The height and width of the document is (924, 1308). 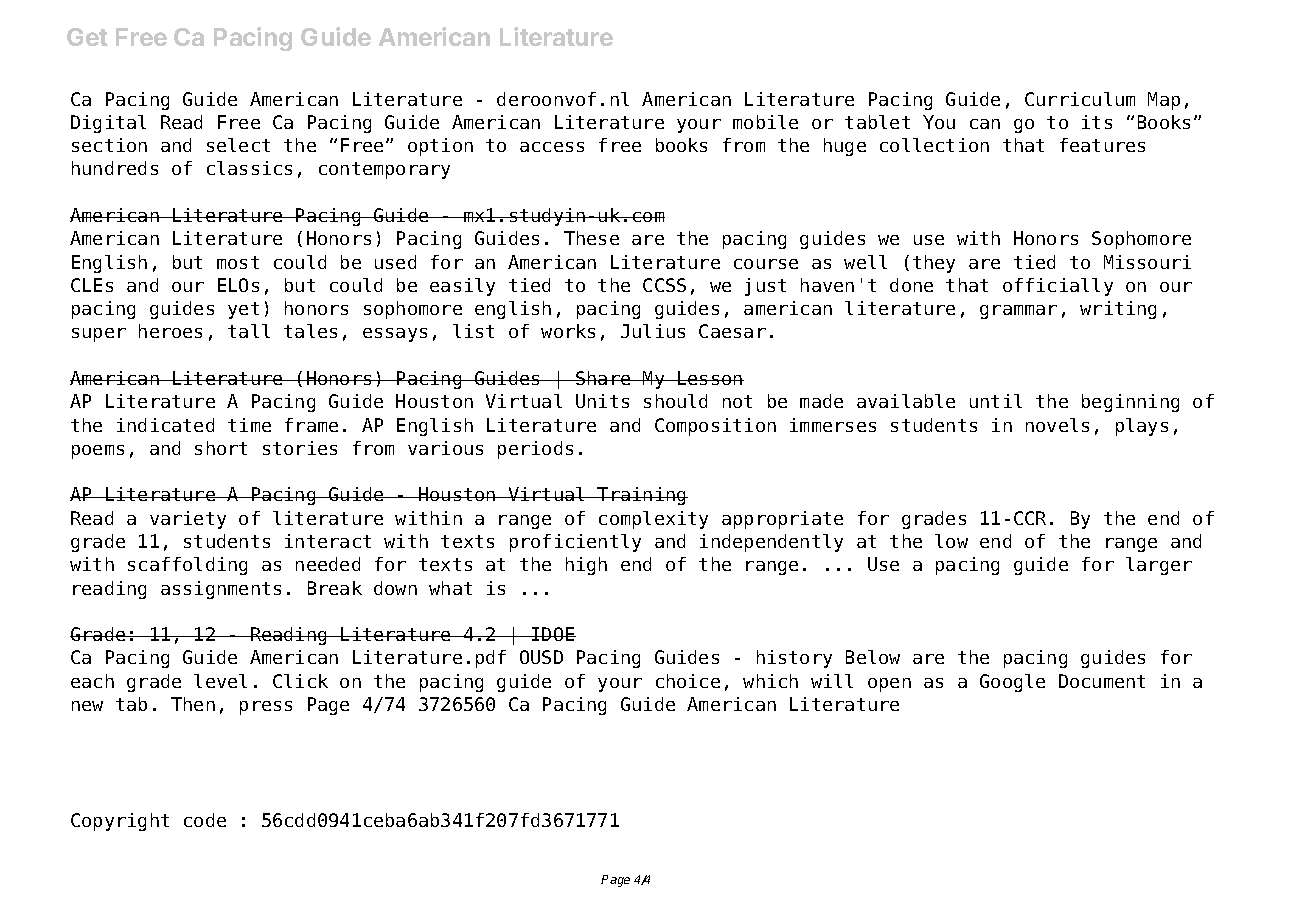 What do you see at coordinates (87, 37) in the document?
I see `Get` at bounding box center [87, 37].
